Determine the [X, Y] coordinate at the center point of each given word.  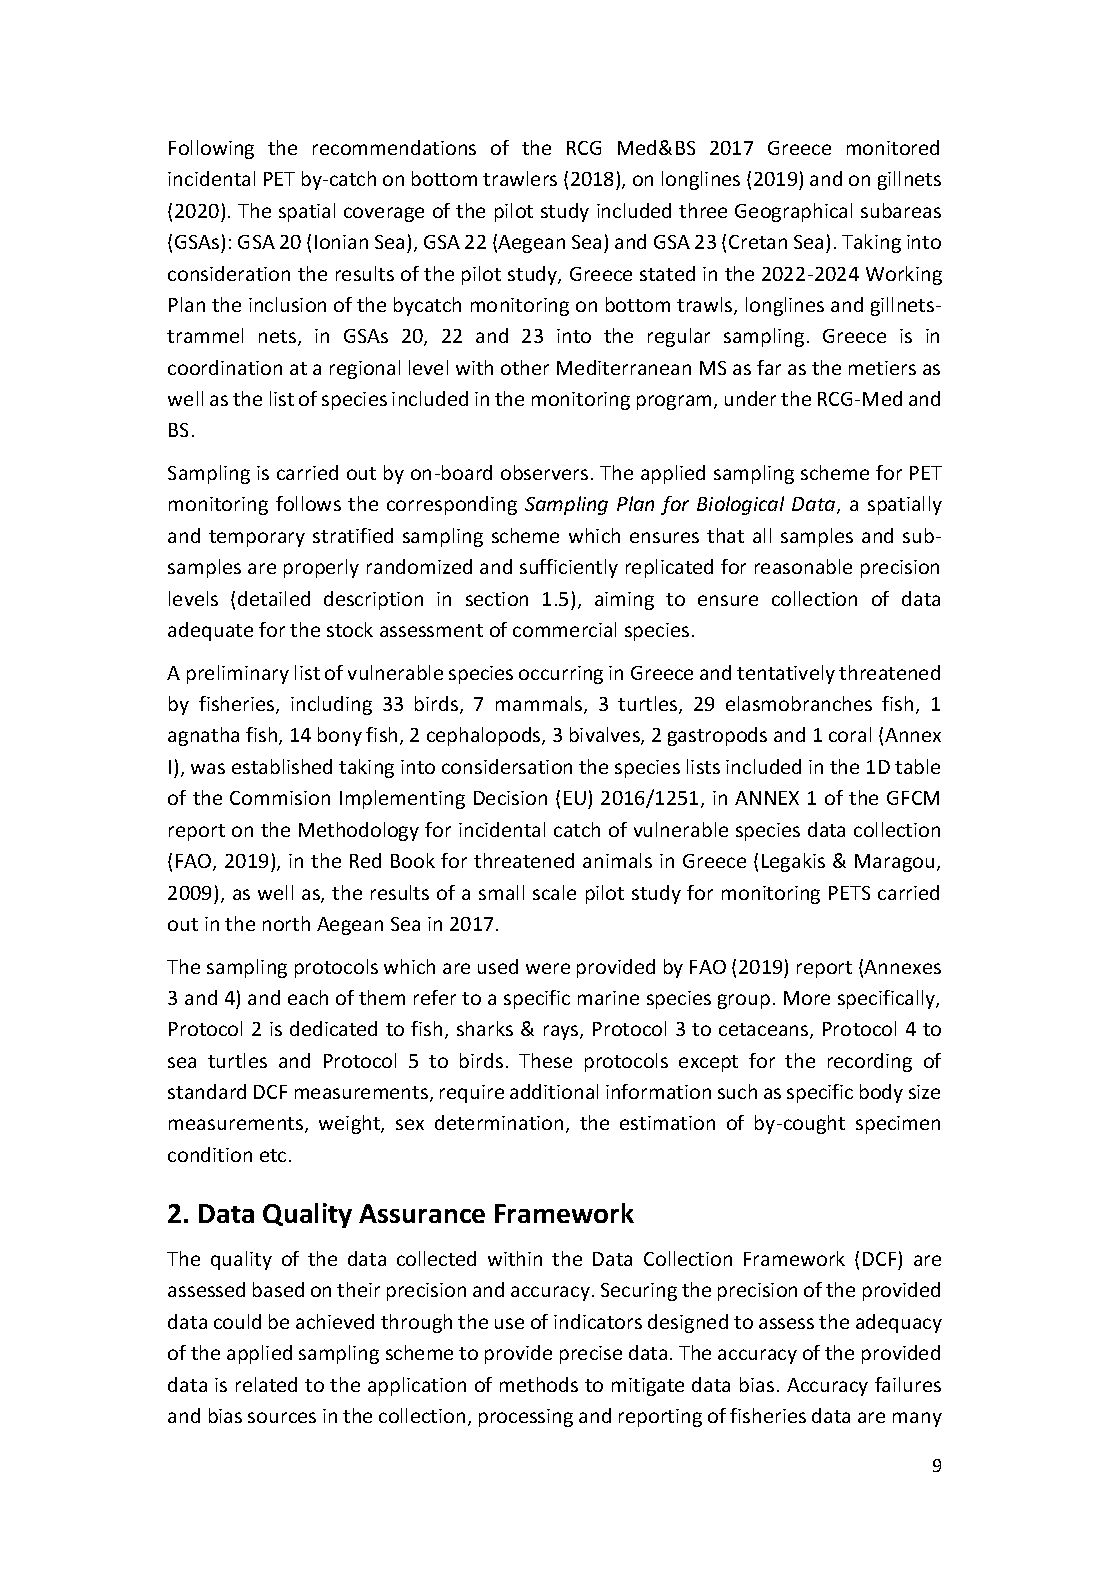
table [917, 766]
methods [539, 1384]
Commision [280, 798]
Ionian [341, 242]
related [266, 1384]
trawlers [520, 178]
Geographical [793, 212]
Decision [510, 798]
